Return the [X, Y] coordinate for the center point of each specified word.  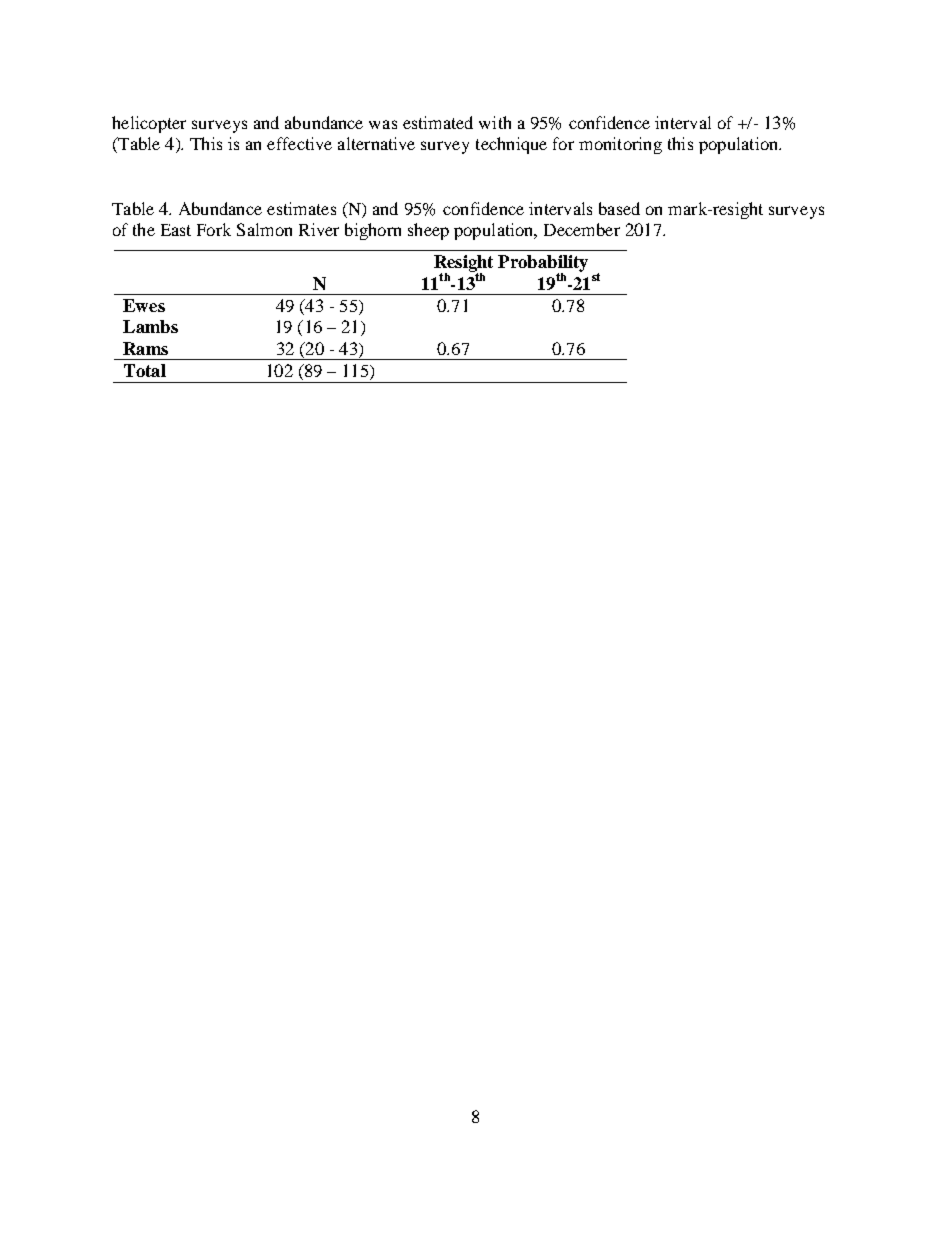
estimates [301, 208]
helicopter [149, 124]
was [383, 124]
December [582, 229]
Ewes [144, 305]
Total [145, 370]
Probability [543, 265]
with [495, 122]
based [619, 208]
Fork [214, 229]
